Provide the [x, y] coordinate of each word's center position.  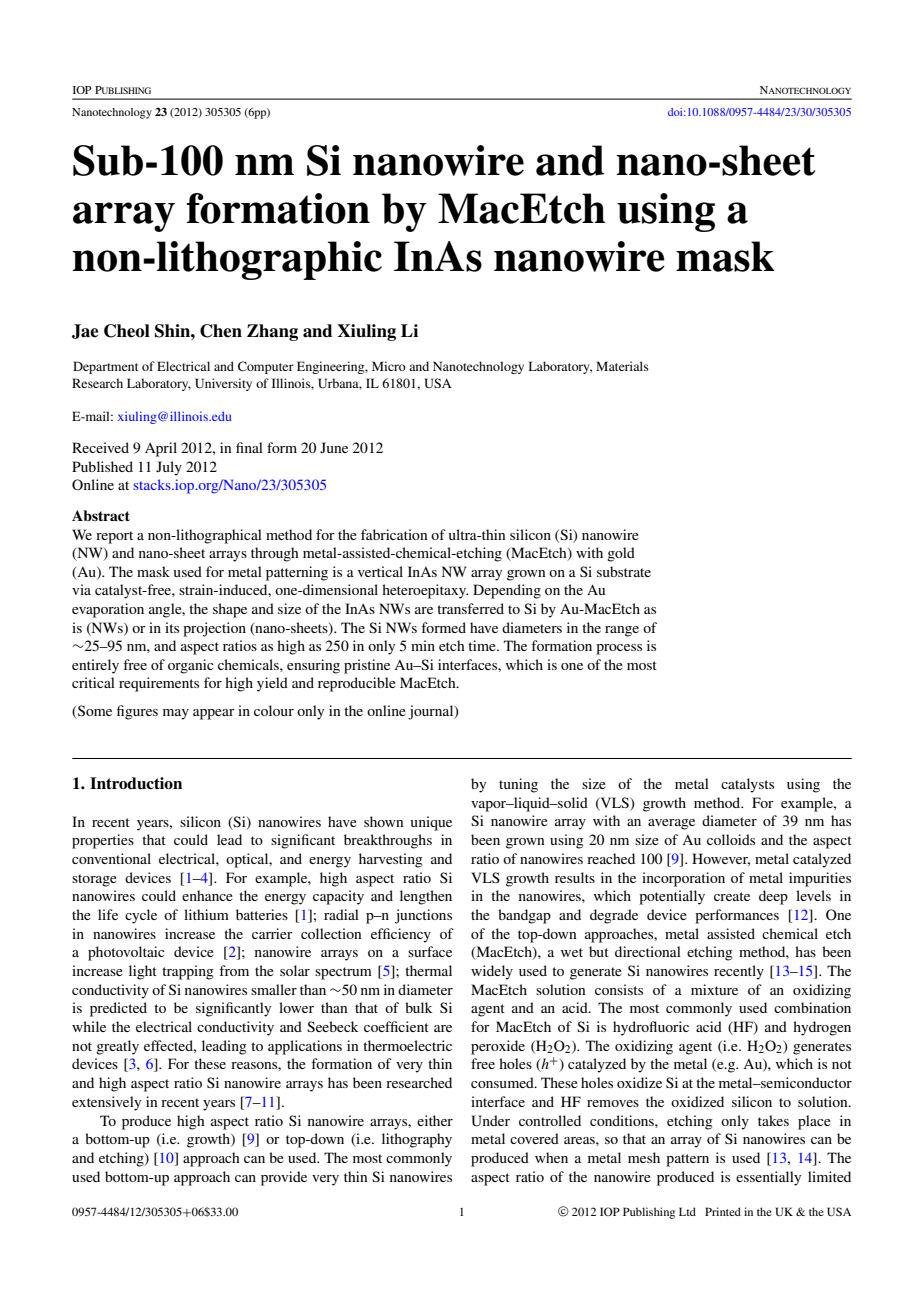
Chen [221, 331]
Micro [389, 366]
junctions [423, 916]
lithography [417, 1140]
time [483, 645]
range [622, 631]
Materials [622, 366]
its [172, 627]
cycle [141, 916]
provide [284, 1178]
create [732, 896]
